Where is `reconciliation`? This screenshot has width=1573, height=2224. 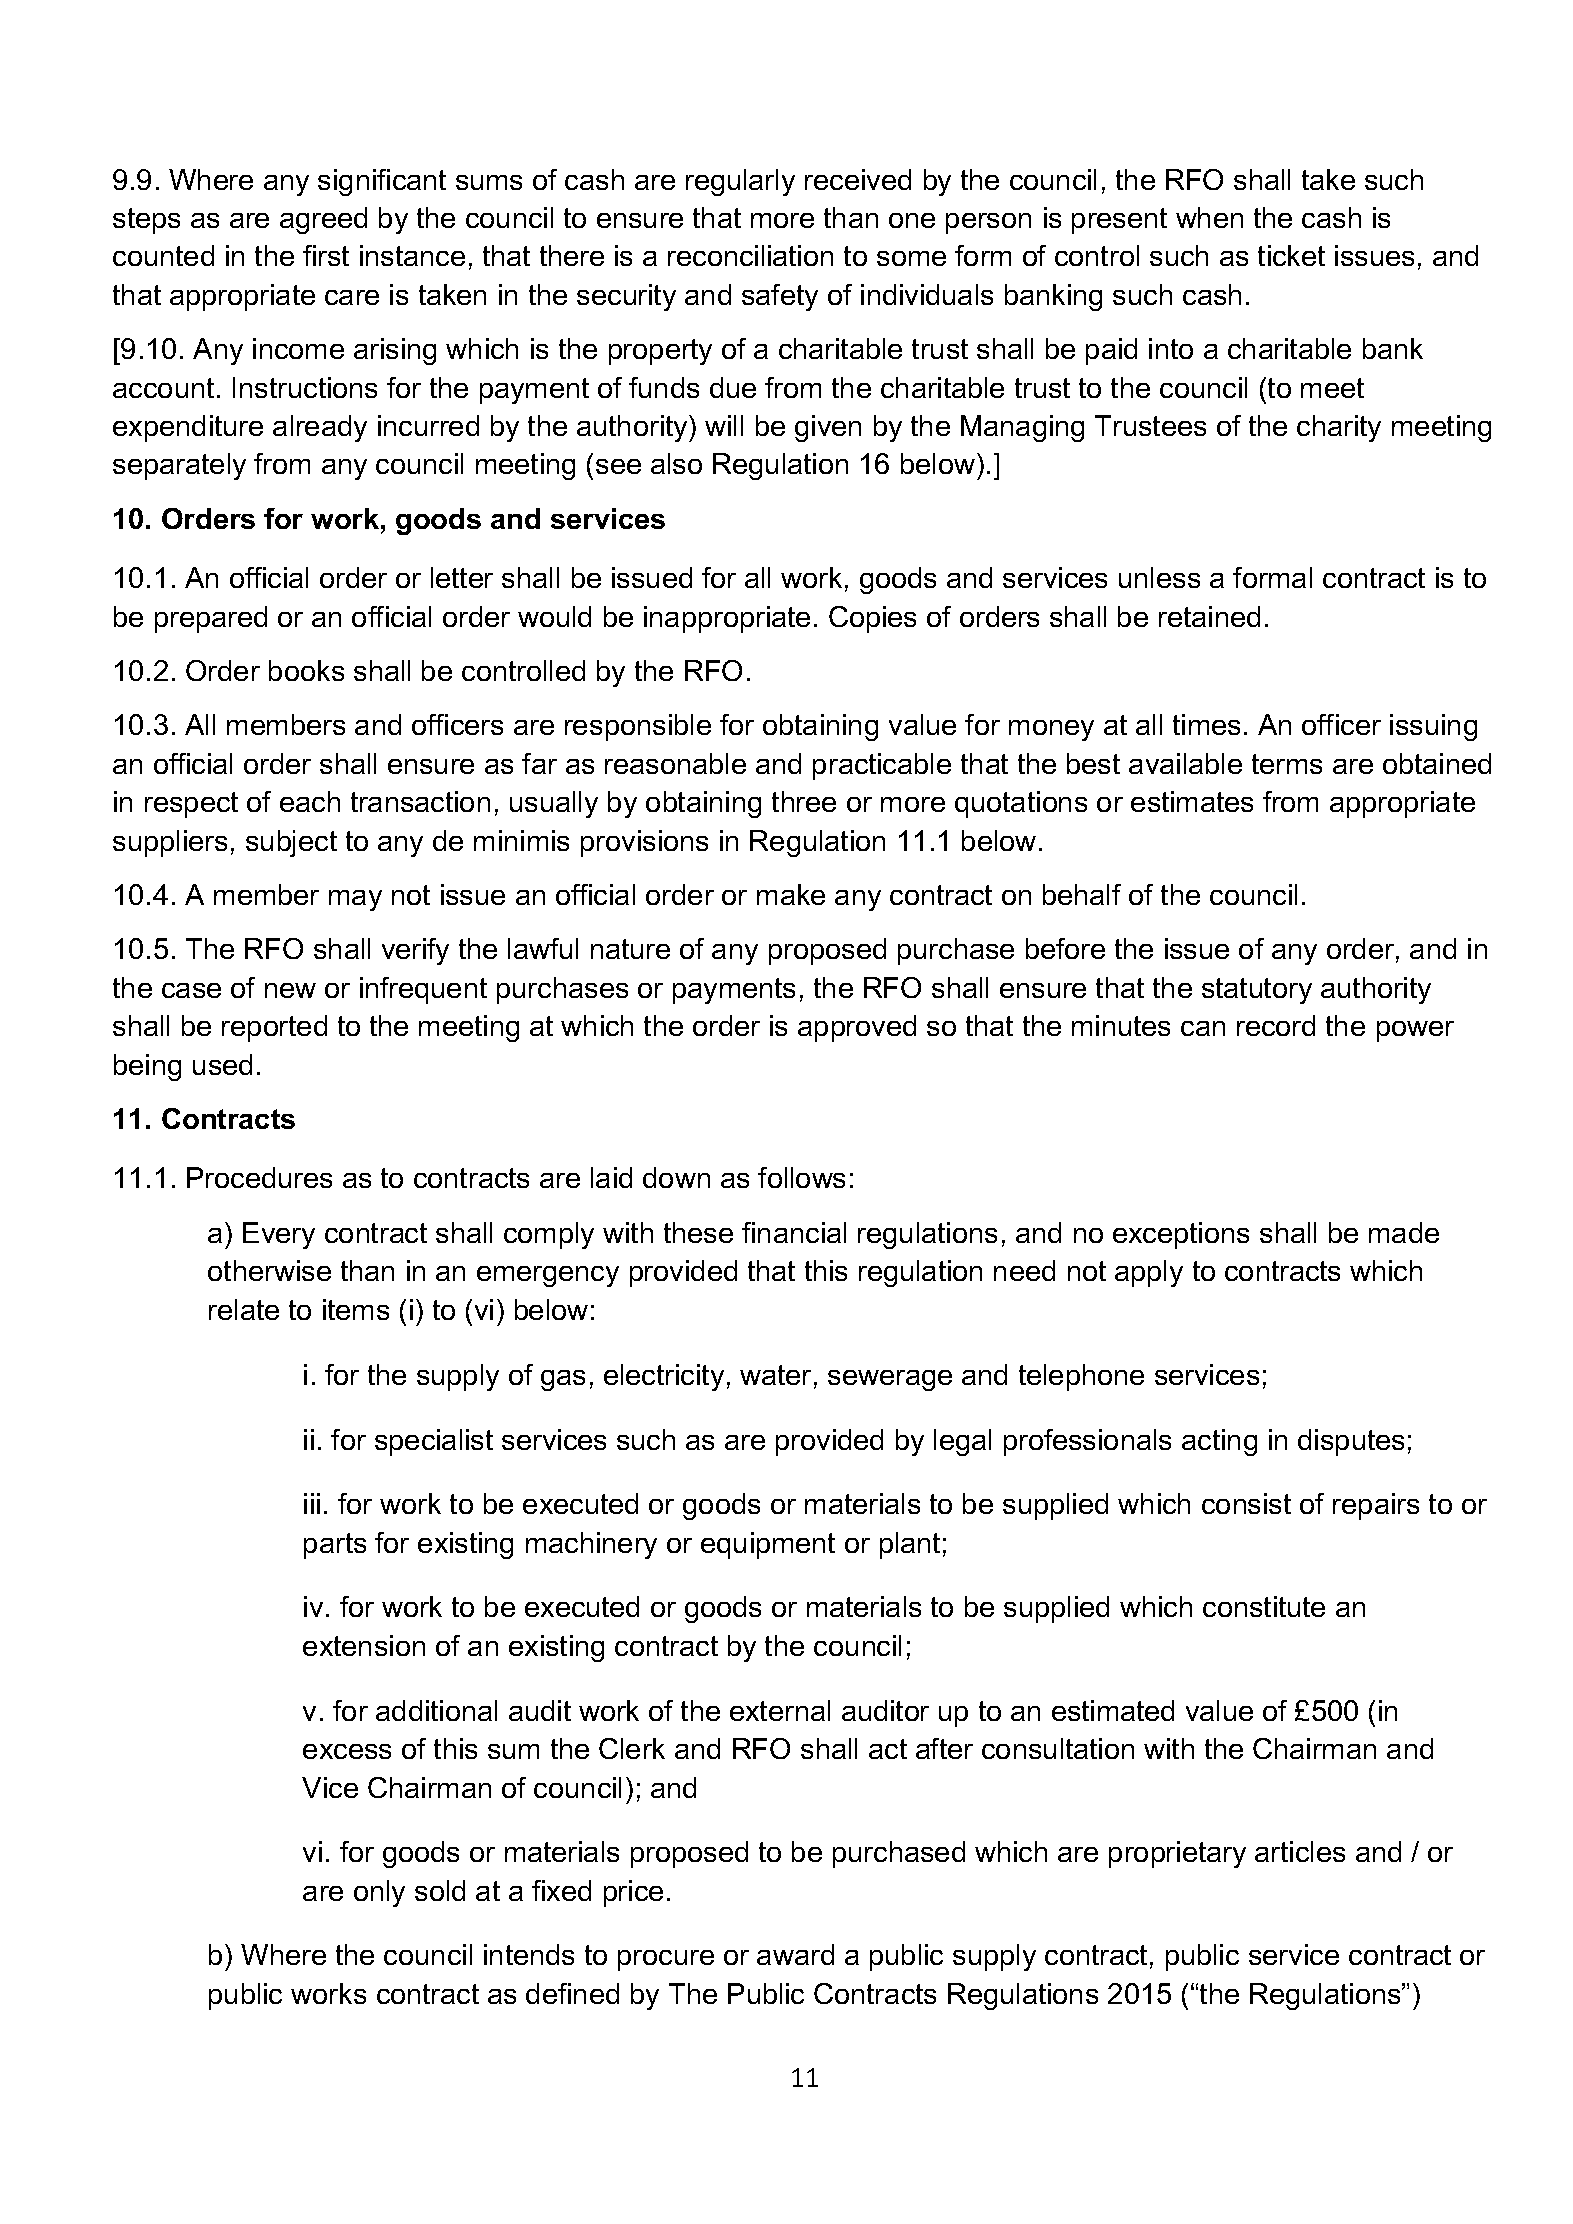 reconciliation is located at coordinates (750, 255).
